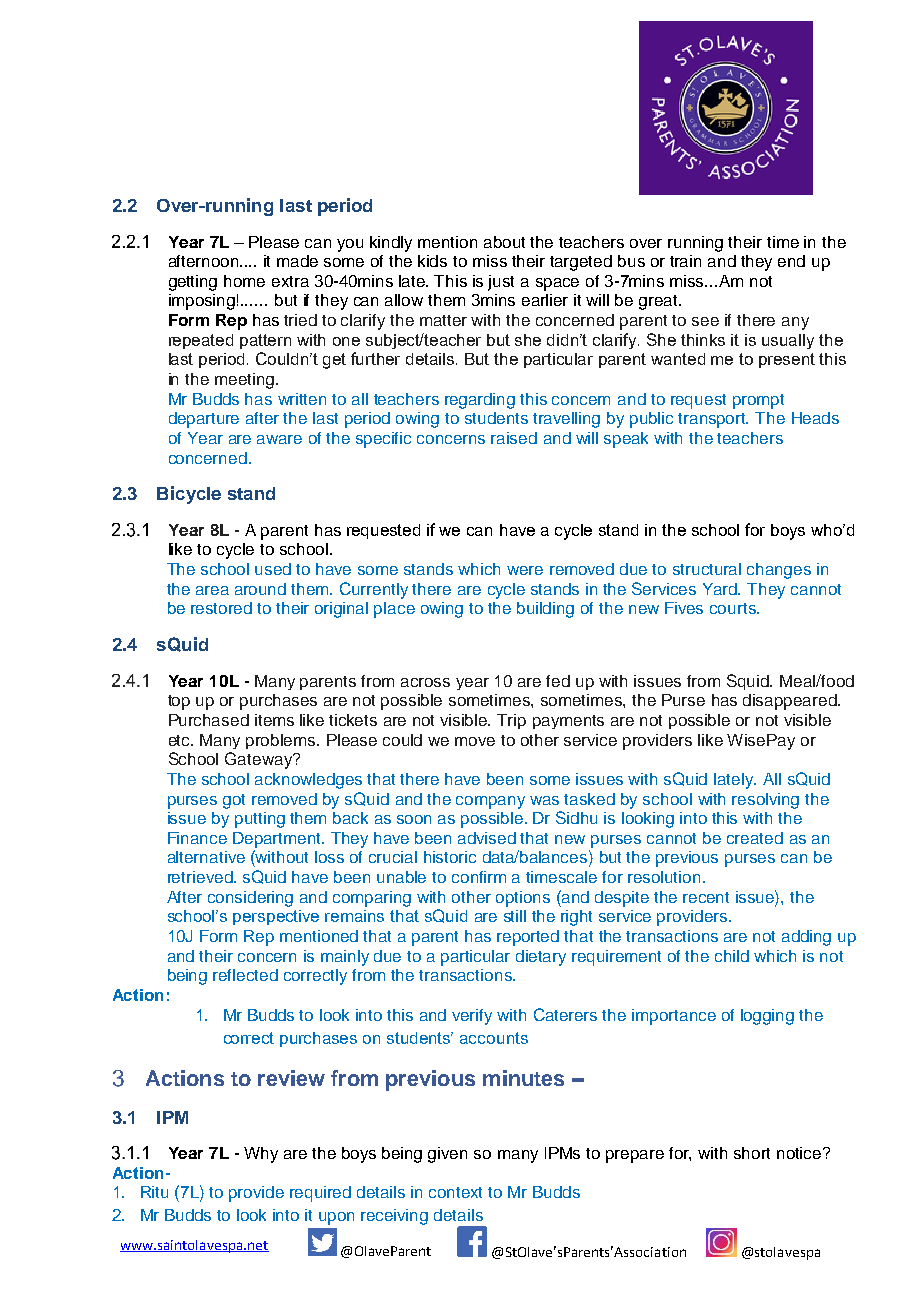 The width and height of the screenshot is (924, 1308). What do you see at coordinates (767, 1017) in the screenshot?
I see `logging` at bounding box center [767, 1017].
